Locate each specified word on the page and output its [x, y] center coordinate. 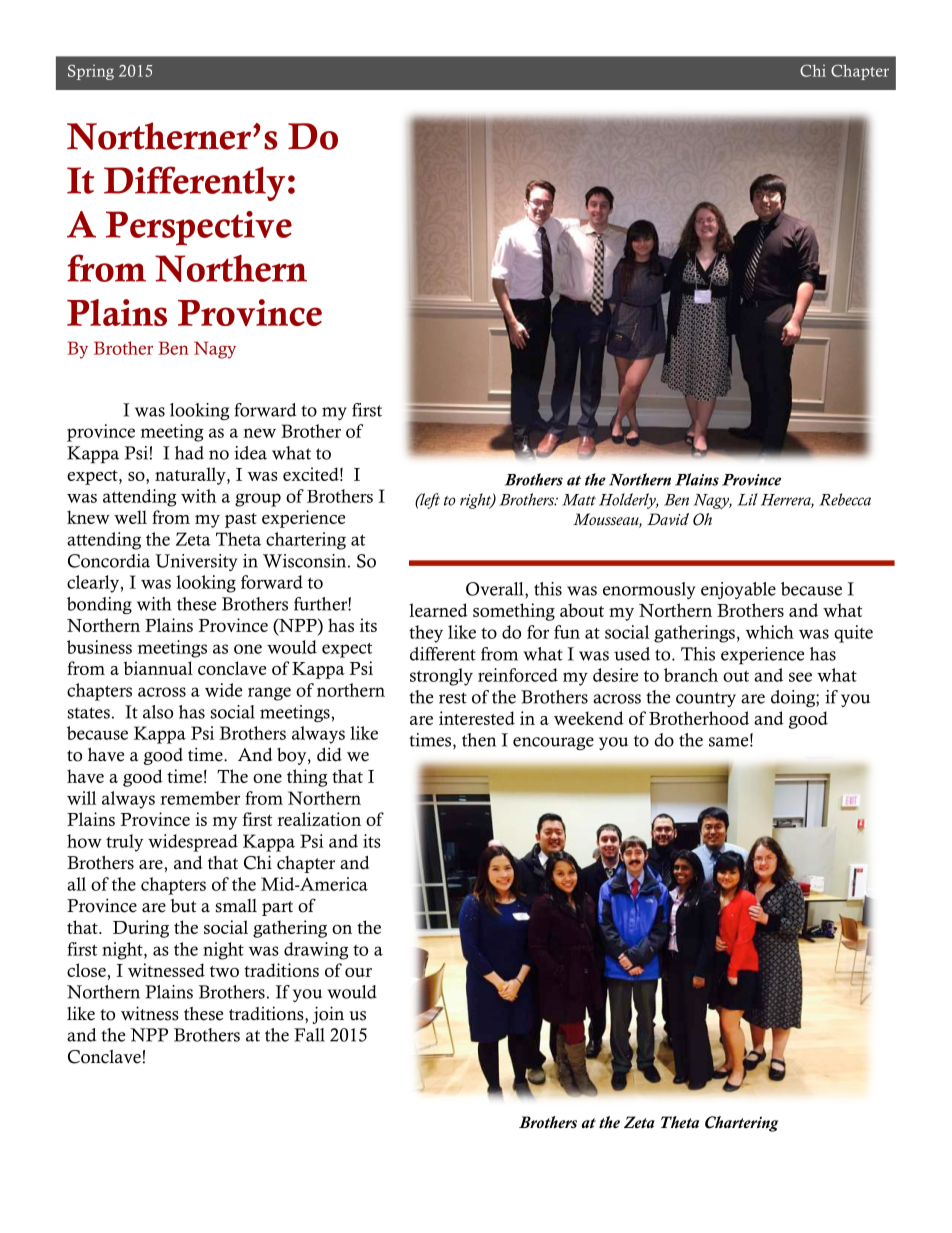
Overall [496, 589]
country [706, 699]
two [224, 971]
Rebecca [845, 499]
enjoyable [738, 590]
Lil [748, 499]
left [429, 501]
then [479, 740]
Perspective [199, 228]
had [189, 453]
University [196, 562]
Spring [91, 72]
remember [200, 798]
